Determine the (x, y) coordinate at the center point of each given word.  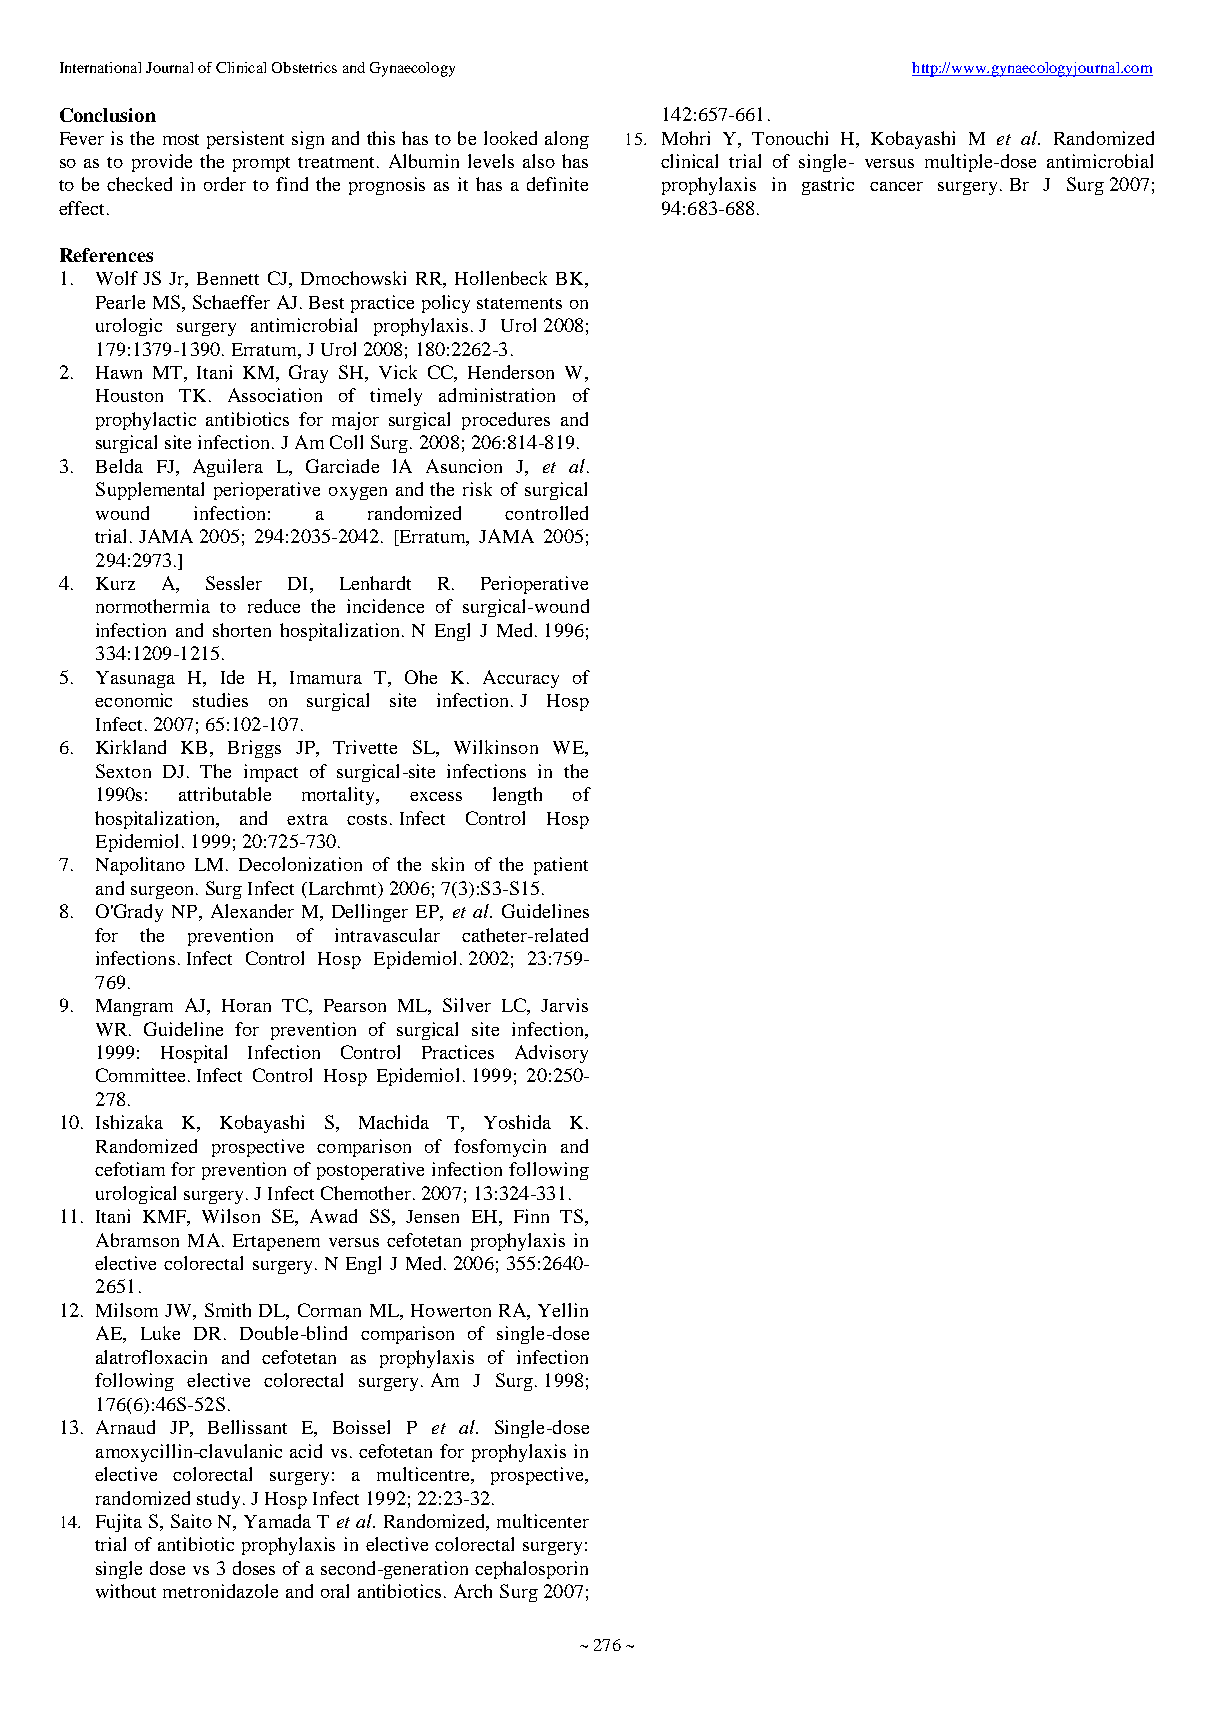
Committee (140, 1075)
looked (510, 138)
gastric (828, 186)
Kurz (115, 583)
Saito (191, 1521)
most (181, 139)
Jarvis (564, 1005)
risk (477, 489)
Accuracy (521, 679)
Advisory (551, 1054)
